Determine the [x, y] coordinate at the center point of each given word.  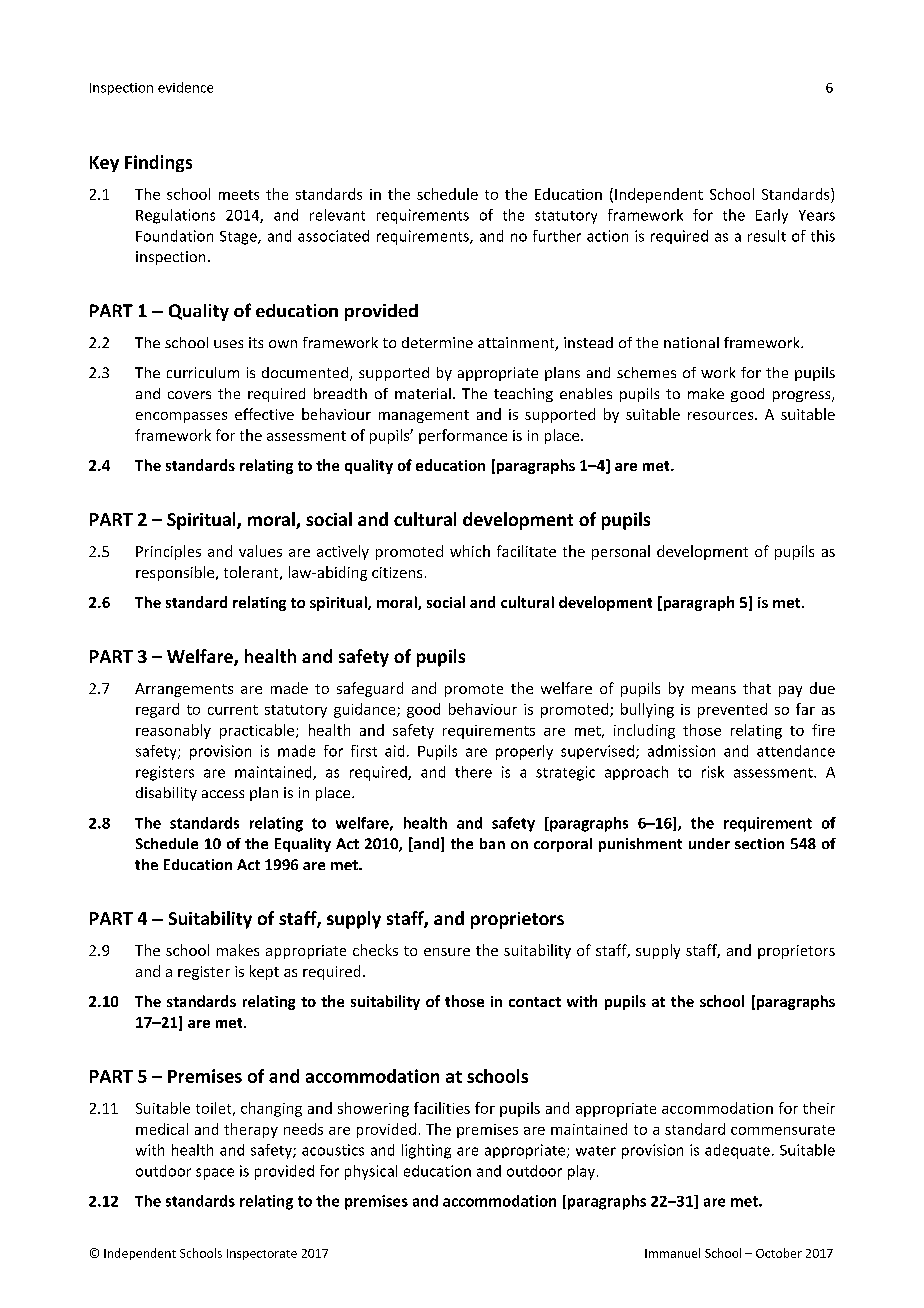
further [557, 236]
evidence [185, 87]
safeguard [370, 689]
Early [772, 216]
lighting [426, 1151]
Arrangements [184, 690]
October [779, 1253]
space [215, 1174]
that [757, 688]
